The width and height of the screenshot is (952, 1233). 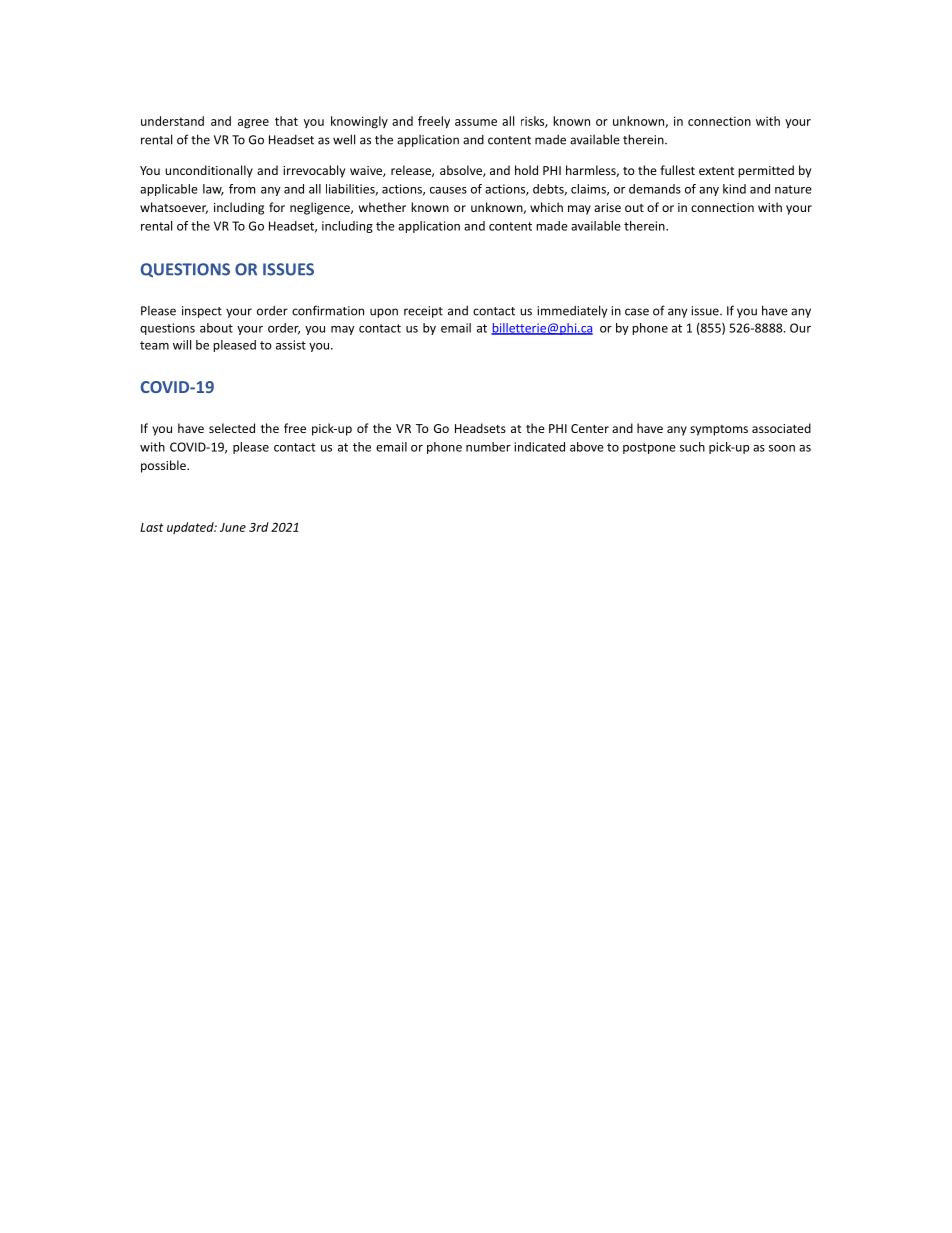 What do you see at coordinates (423, 312) in the screenshot?
I see `receipt` at bounding box center [423, 312].
